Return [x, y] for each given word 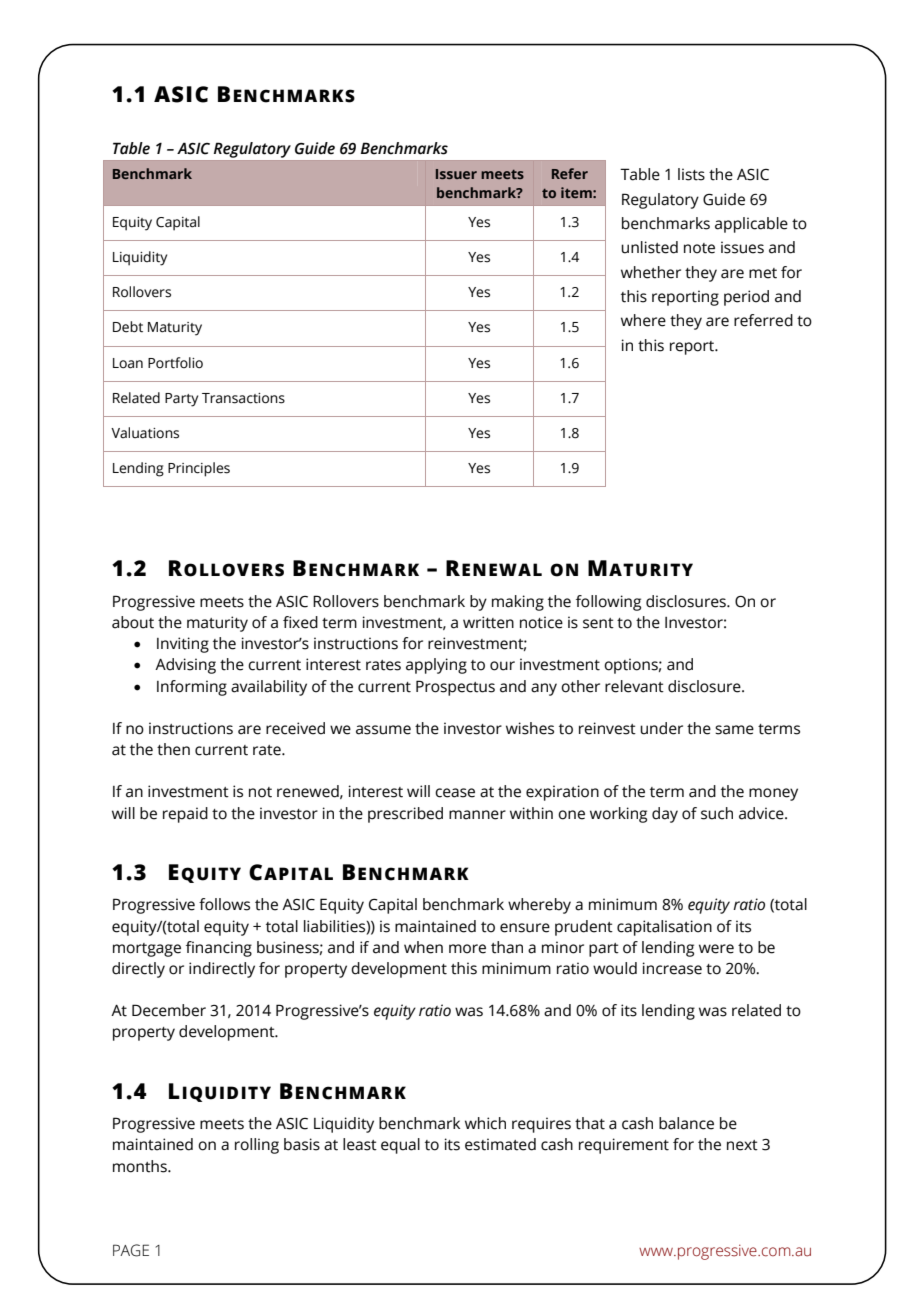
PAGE [131, 1250]
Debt [128, 327]
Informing [192, 688]
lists [691, 174]
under [661, 728]
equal [400, 1146]
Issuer [456, 174]
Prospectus [455, 688]
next [742, 1145]
